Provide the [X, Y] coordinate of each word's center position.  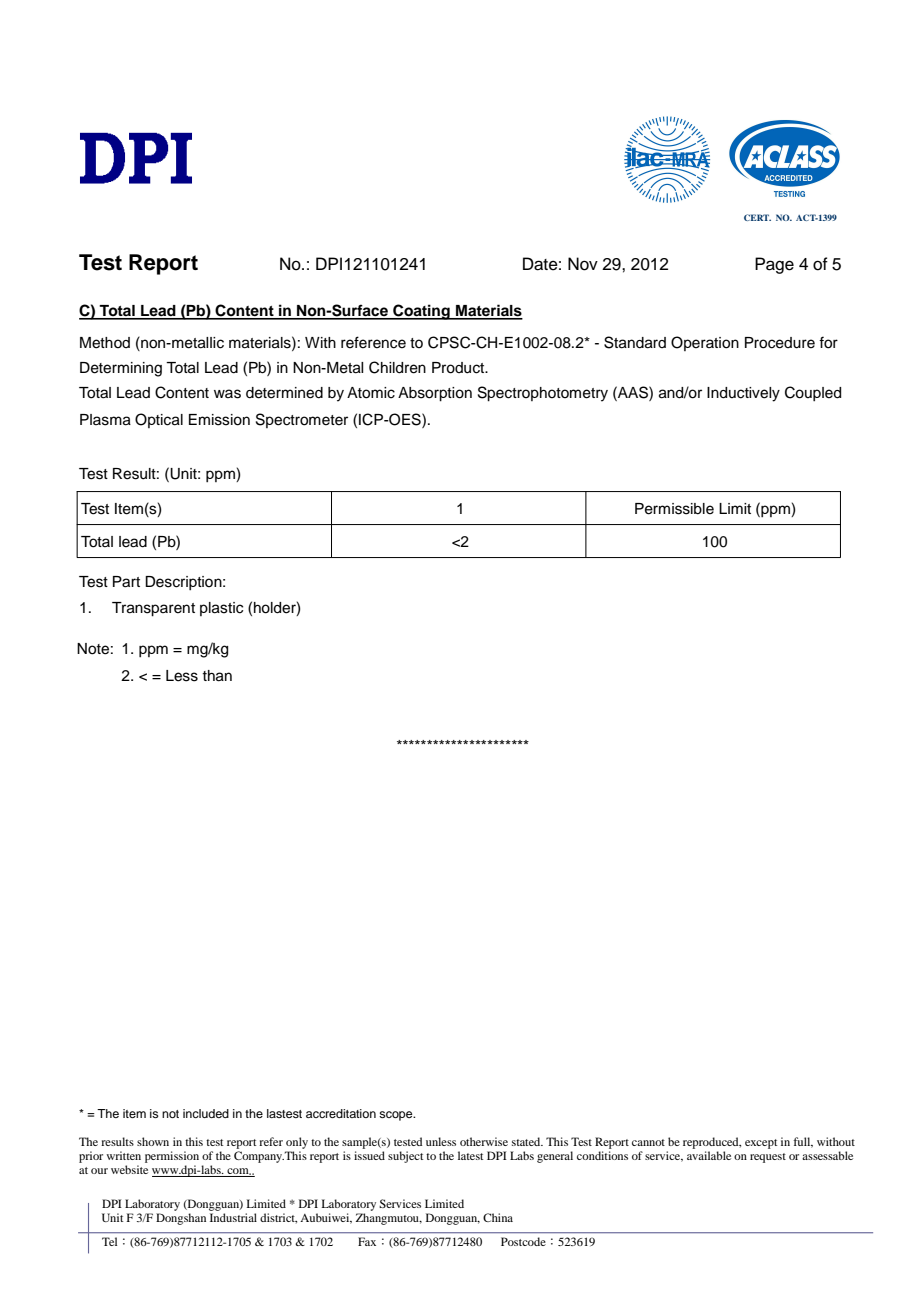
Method [105, 343]
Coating [421, 312]
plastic [221, 609]
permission [172, 1157]
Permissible [674, 509]
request [768, 1158]
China [498, 1217]
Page [774, 265]
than [217, 676]
